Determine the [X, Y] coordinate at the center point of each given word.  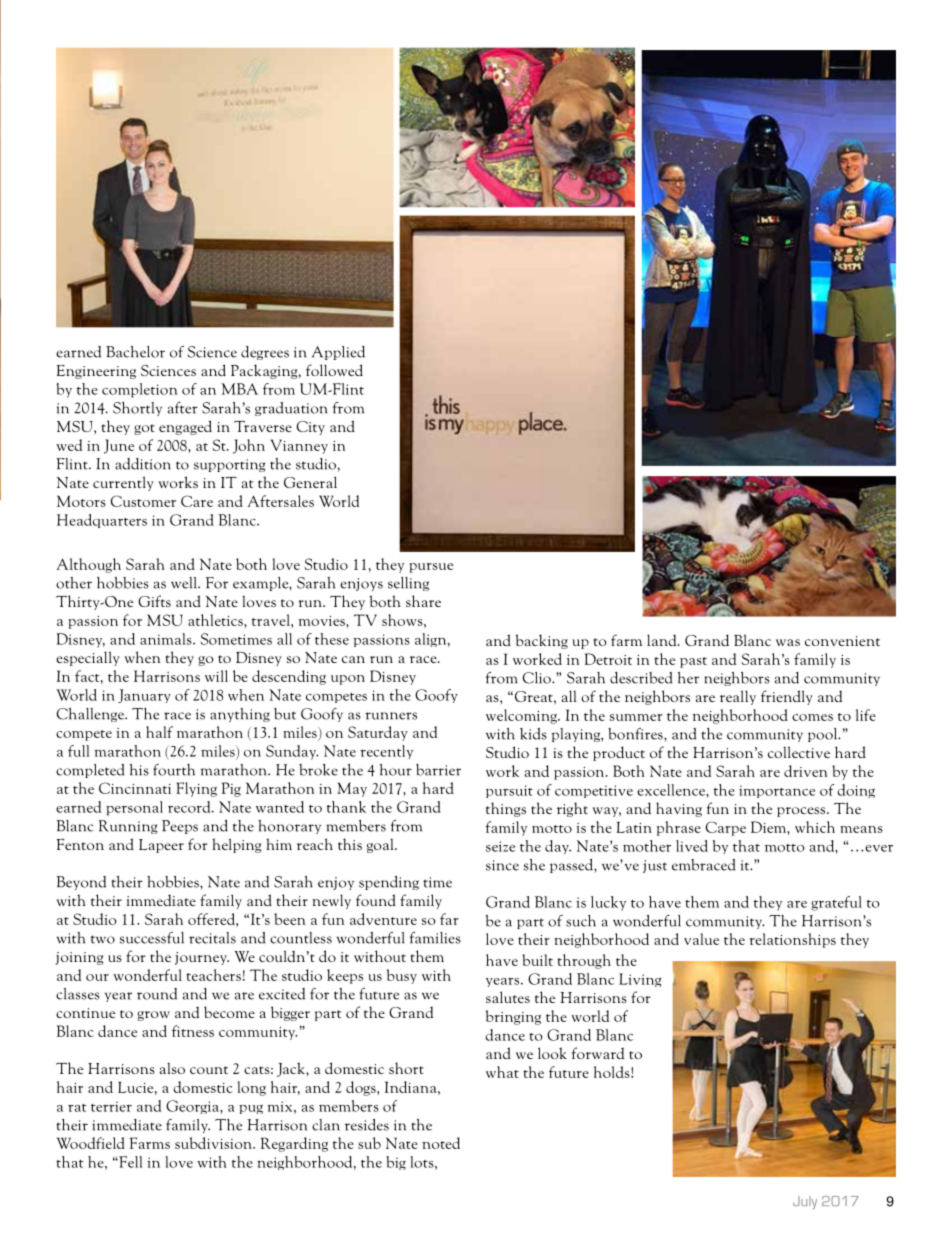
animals [167, 639]
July [805, 1202]
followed [334, 370]
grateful [836, 903]
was [788, 642]
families [435, 938]
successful [152, 938]
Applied [338, 353]
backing [541, 641]
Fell [130, 1162]
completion [140, 390]
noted [441, 1143]
